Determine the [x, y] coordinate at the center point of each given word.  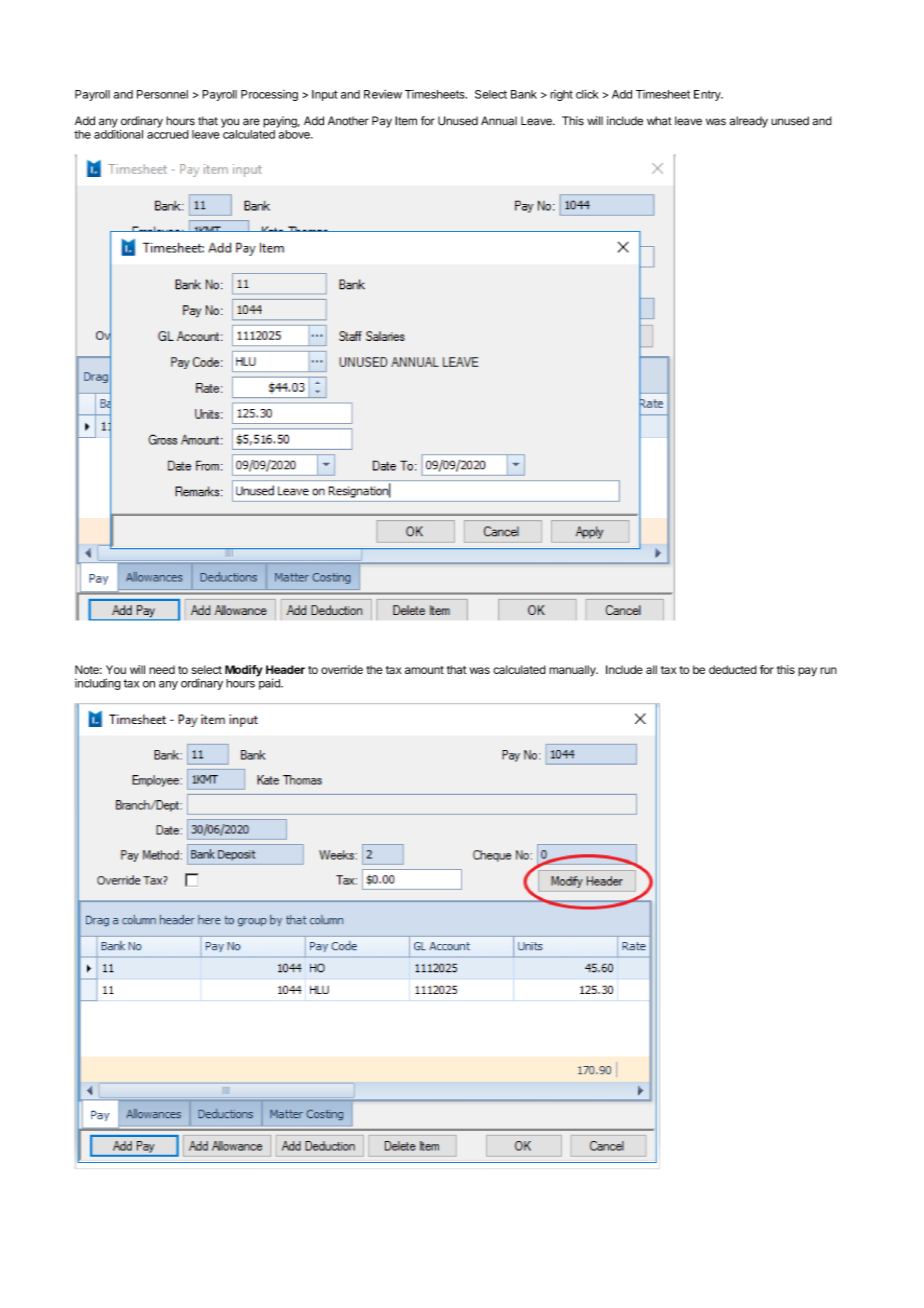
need [162, 669]
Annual [499, 121]
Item [406, 120]
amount [424, 670]
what [659, 120]
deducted [733, 669]
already [749, 122]
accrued [168, 134]
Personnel [162, 94]
